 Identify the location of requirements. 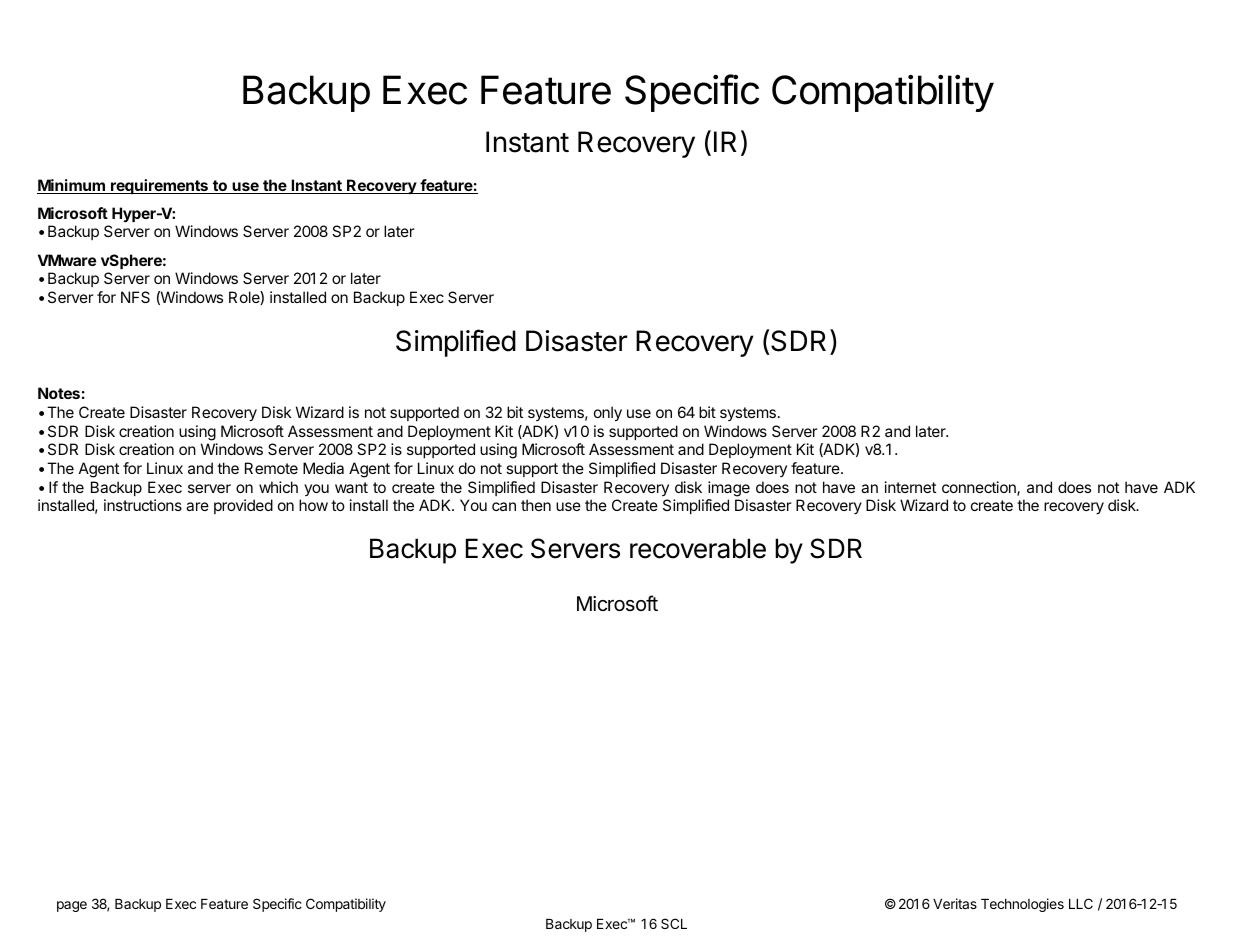
(160, 186).
